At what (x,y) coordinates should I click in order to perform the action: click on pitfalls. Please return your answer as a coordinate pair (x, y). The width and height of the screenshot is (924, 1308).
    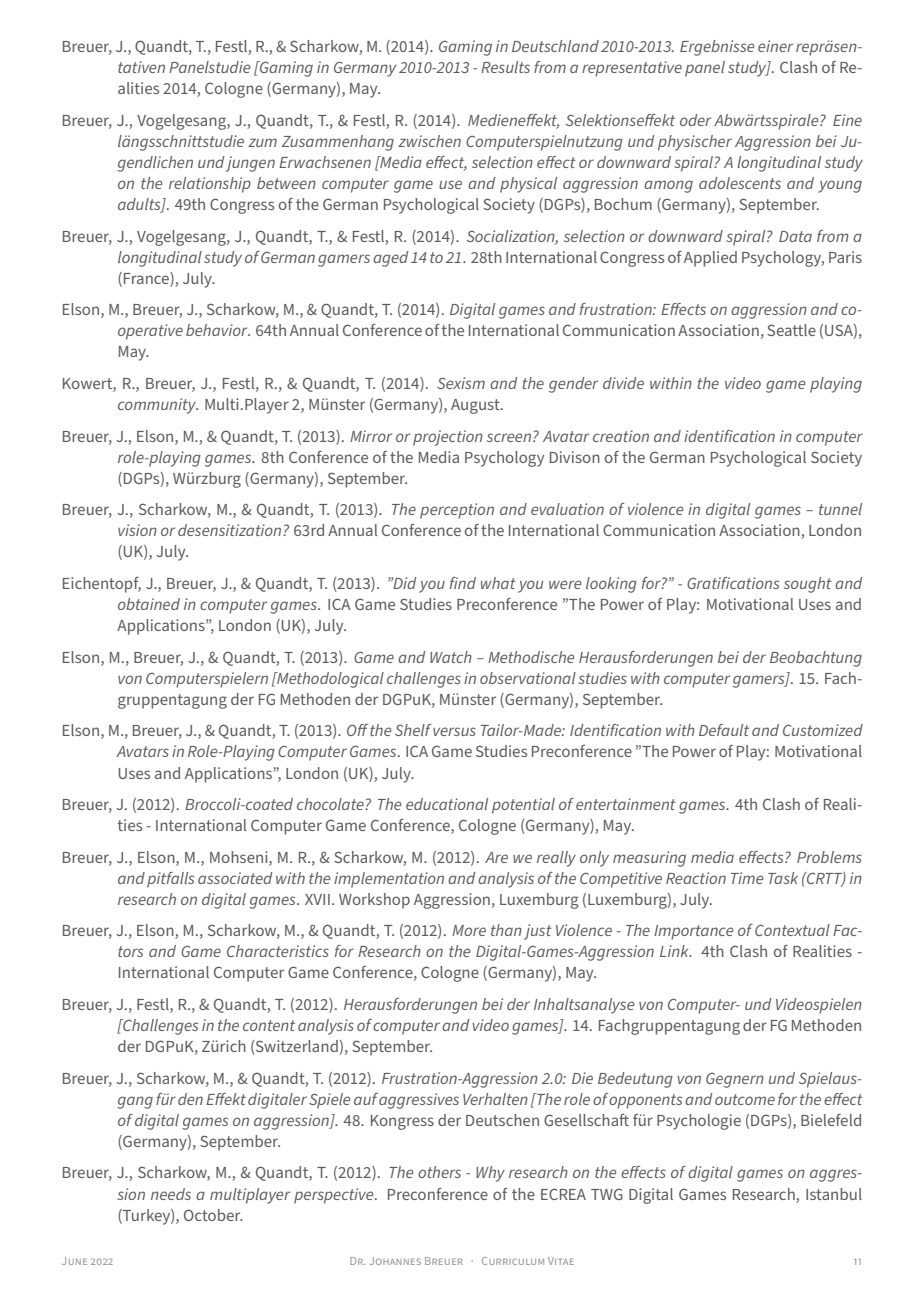
    Looking at the image, I should click on (170, 880).
